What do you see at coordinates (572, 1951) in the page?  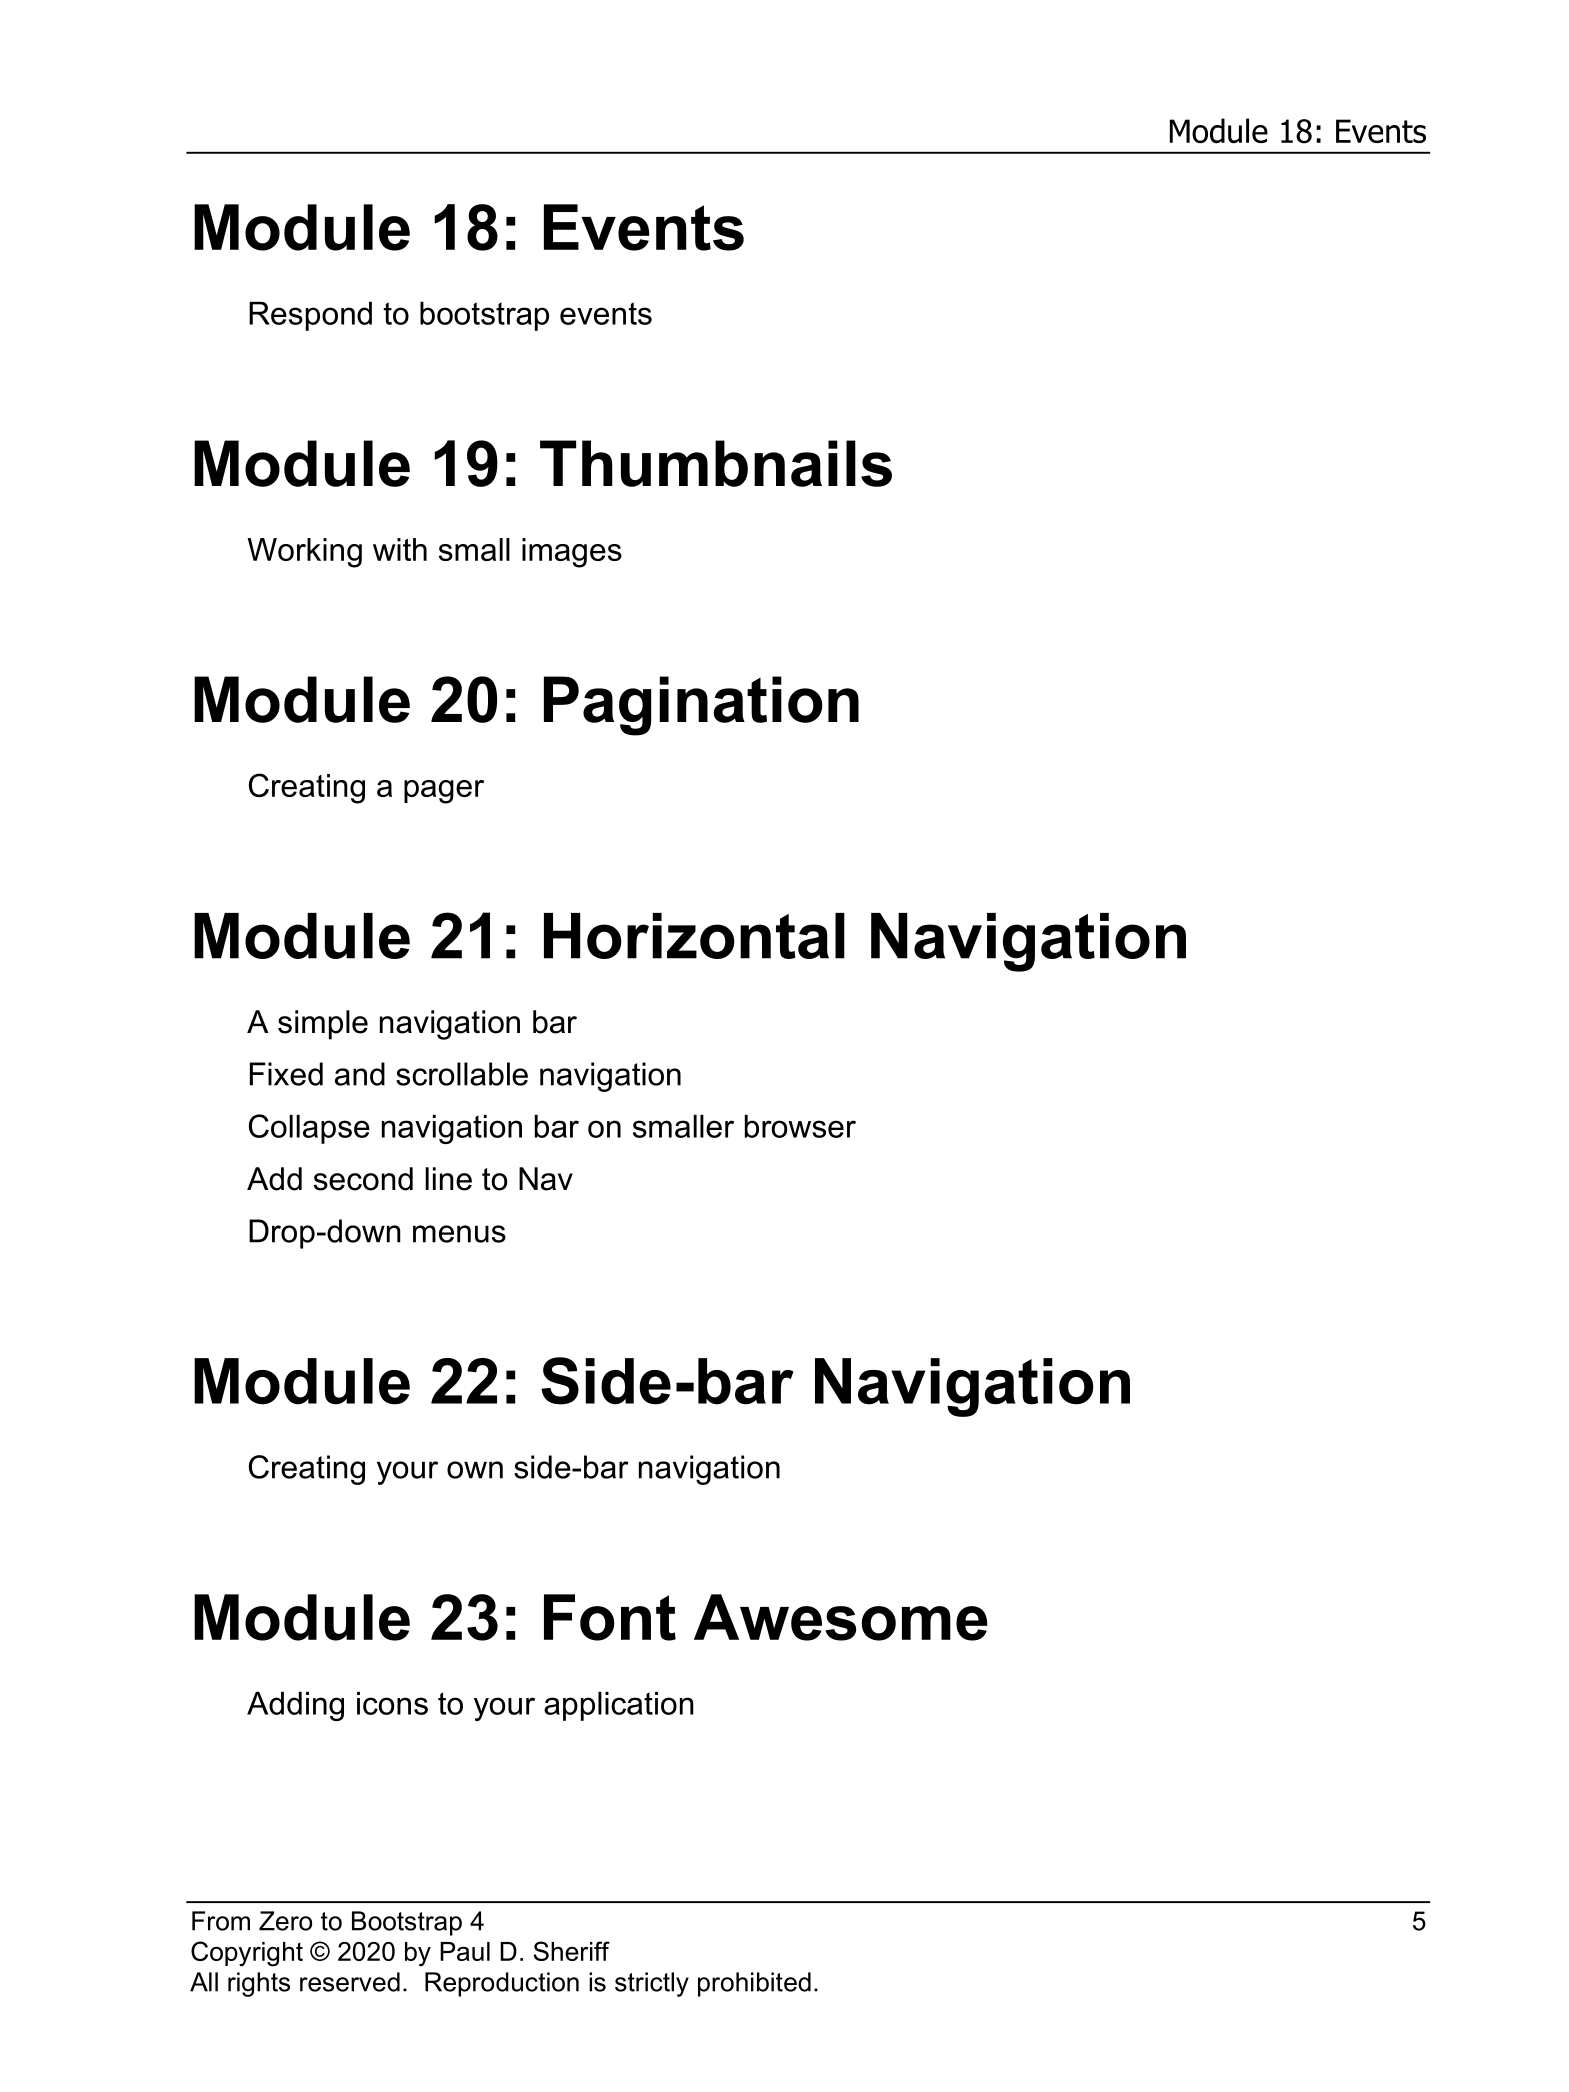 I see `Sheriff` at bounding box center [572, 1951].
